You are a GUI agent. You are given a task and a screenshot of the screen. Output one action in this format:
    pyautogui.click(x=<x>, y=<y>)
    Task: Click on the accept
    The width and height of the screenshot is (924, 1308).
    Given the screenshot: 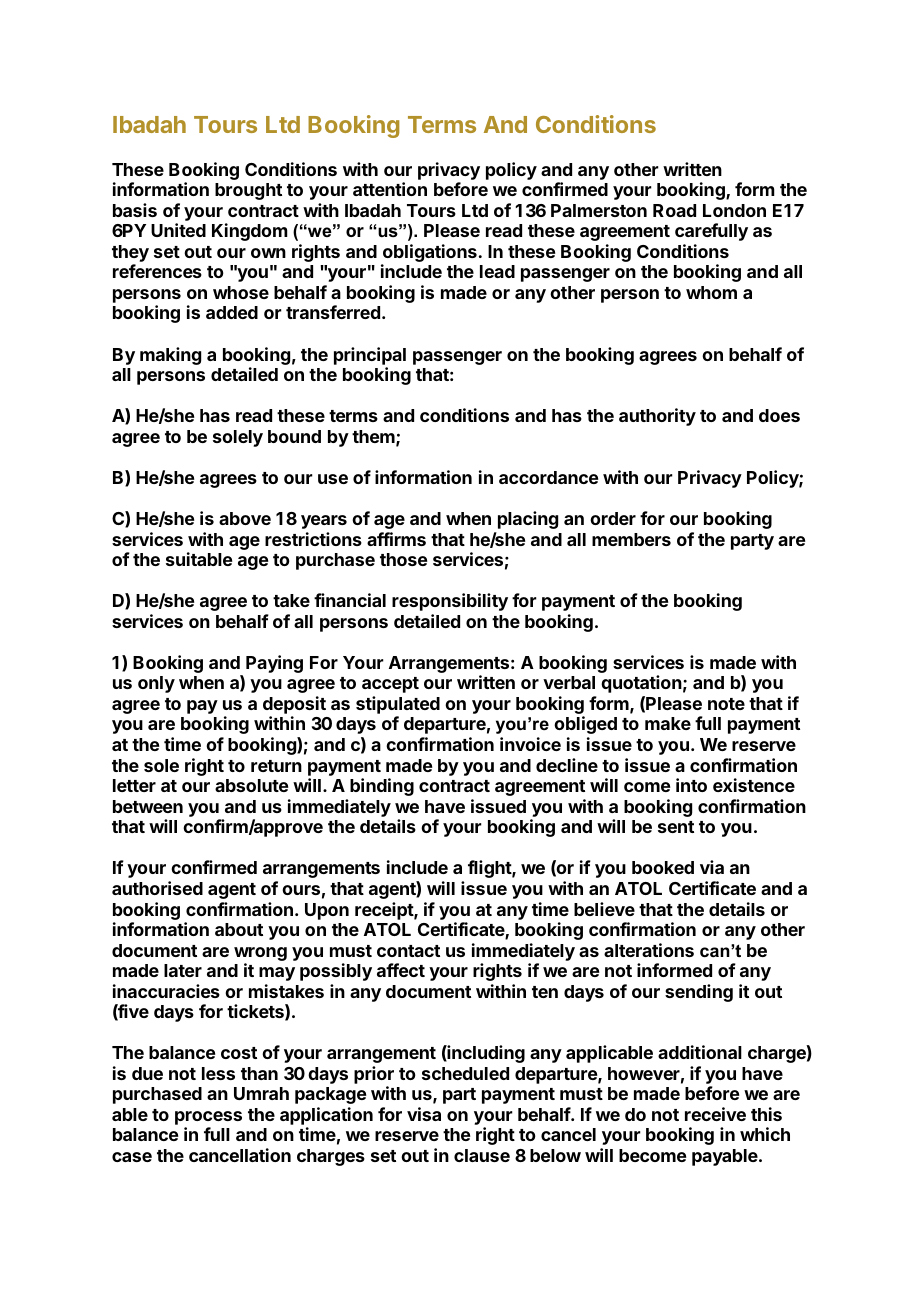 What is the action you would take?
    pyautogui.click(x=390, y=685)
